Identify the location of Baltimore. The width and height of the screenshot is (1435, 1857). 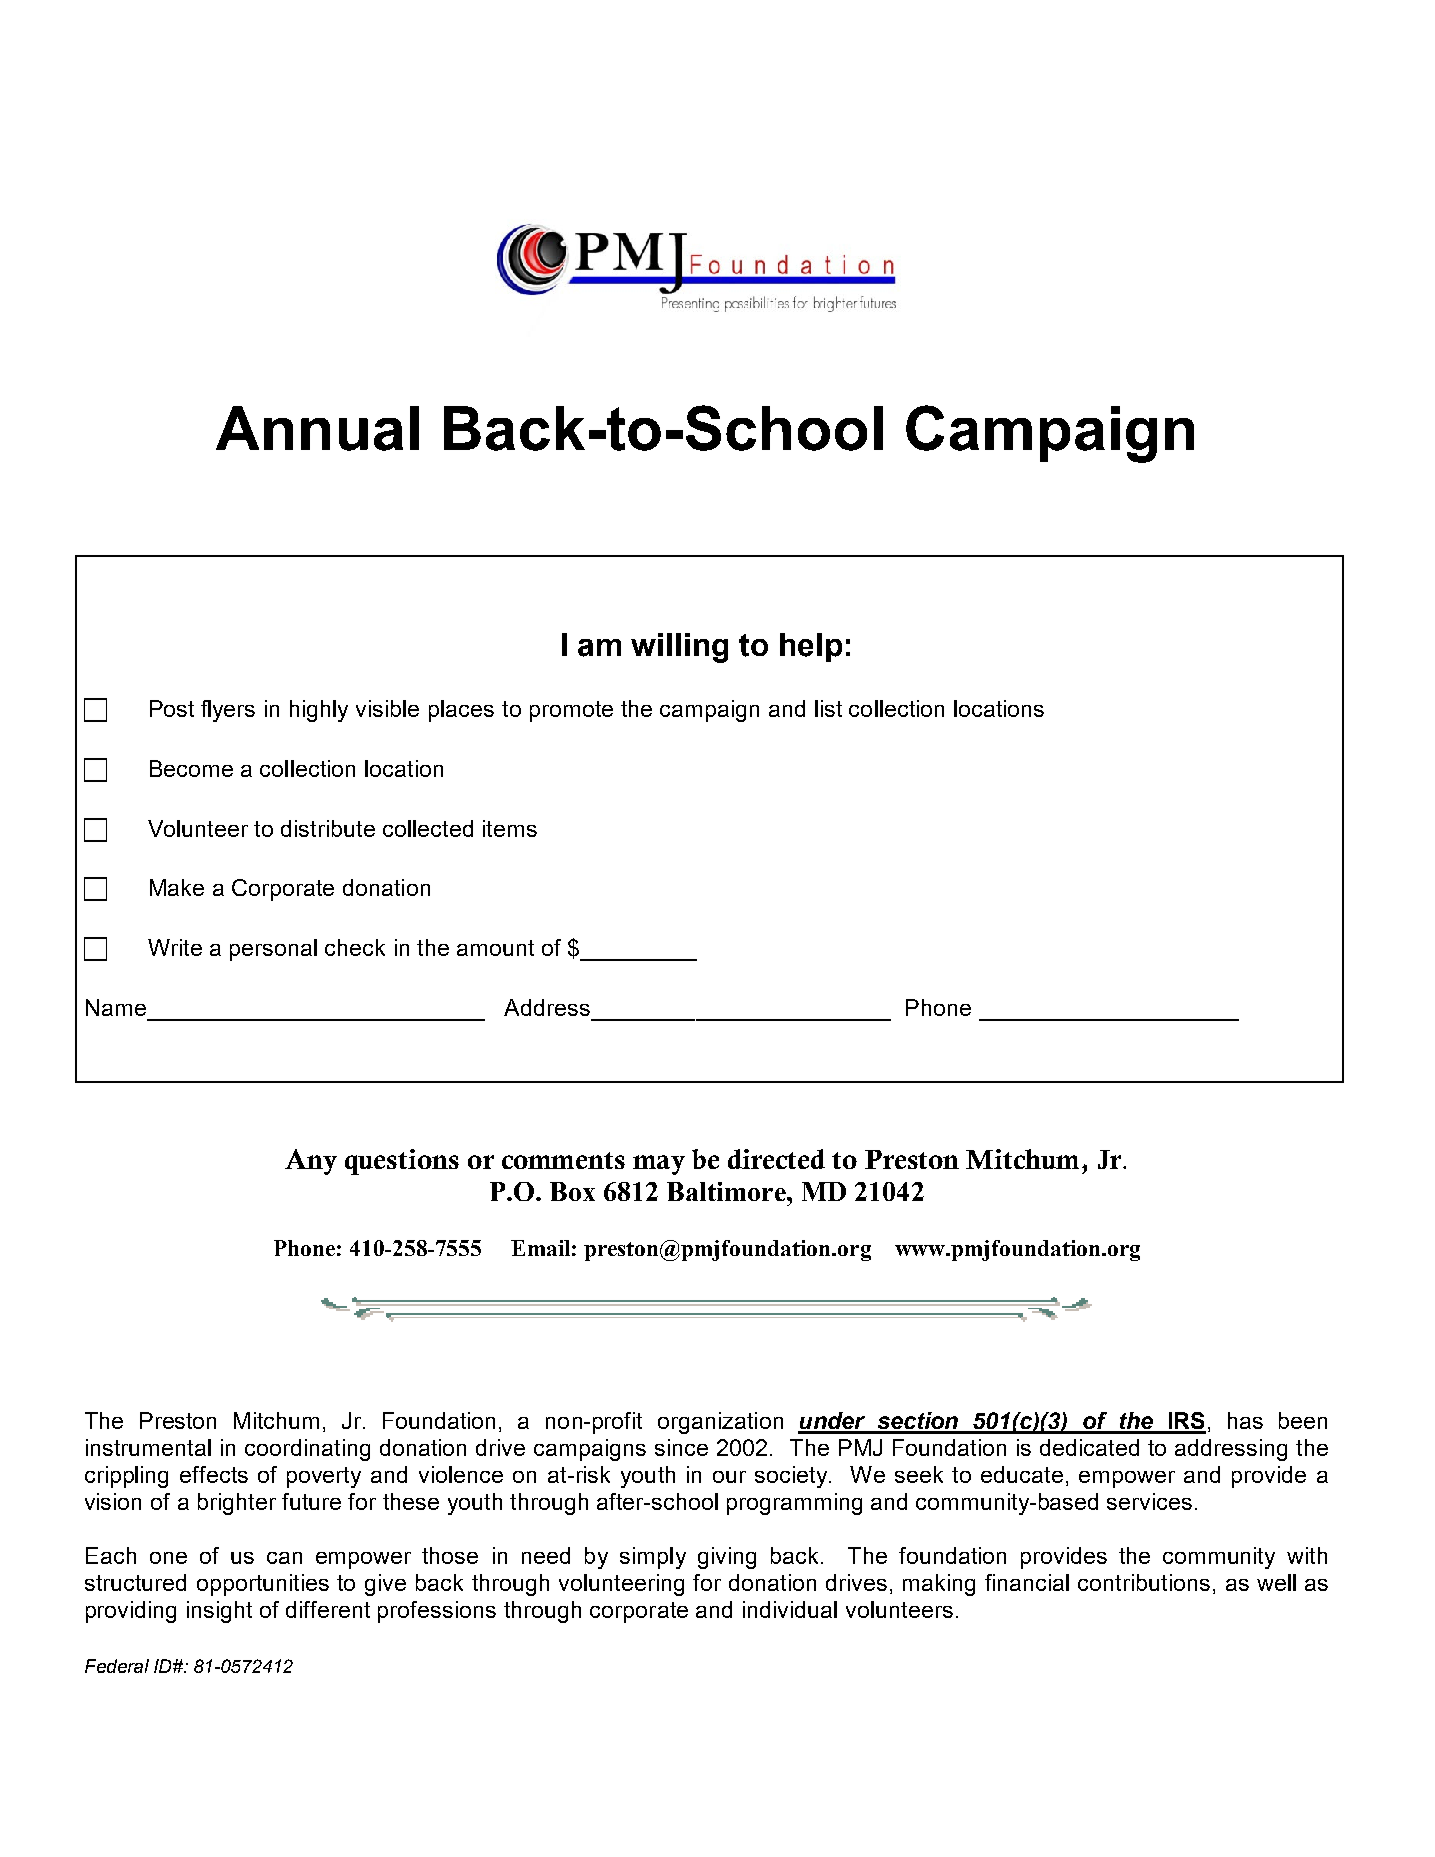
(727, 1191).
